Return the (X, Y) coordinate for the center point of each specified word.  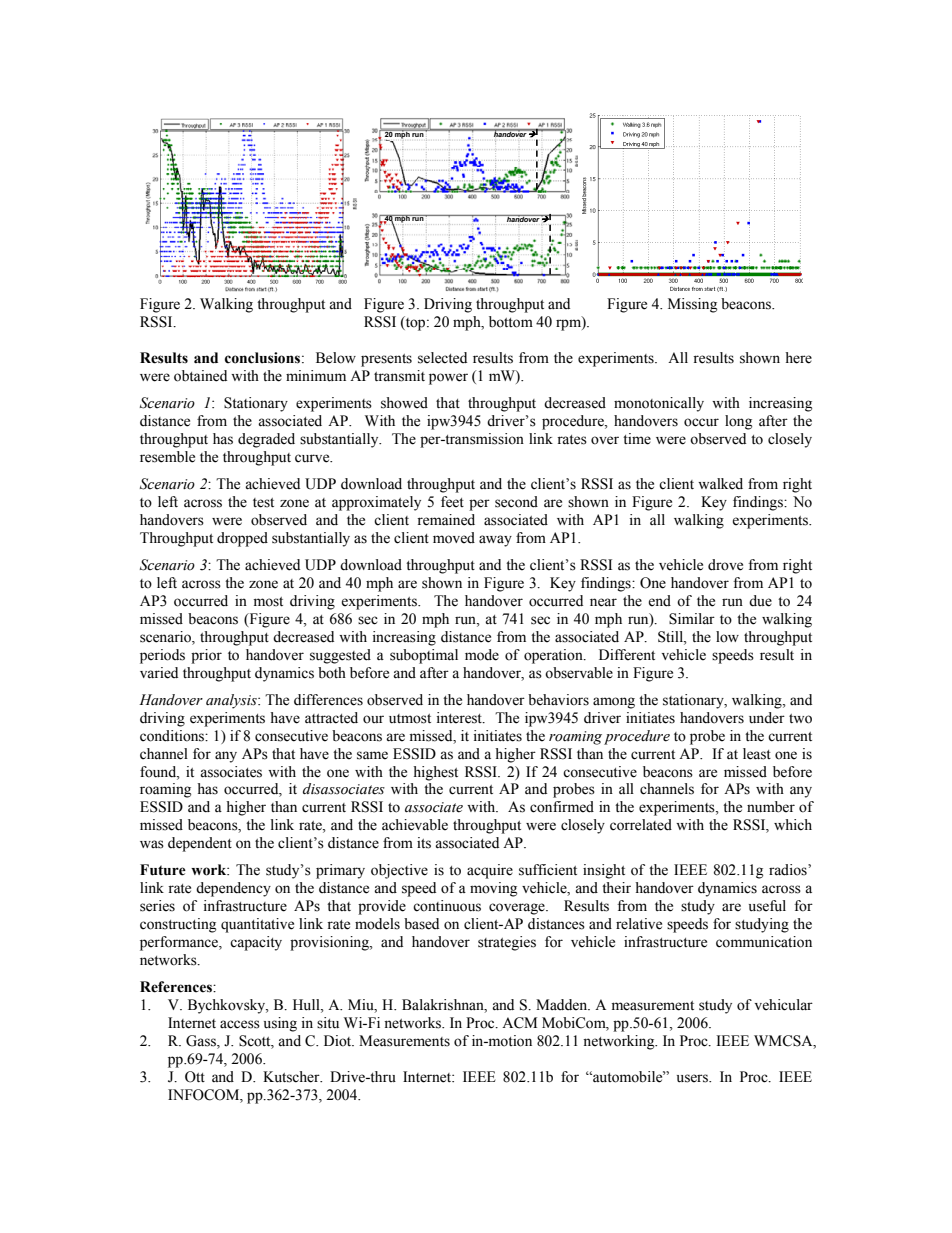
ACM (519, 1023)
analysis (232, 701)
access (240, 1024)
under (767, 718)
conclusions (262, 358)
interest (460, 718)
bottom (511, 322)
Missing (692, 305)
